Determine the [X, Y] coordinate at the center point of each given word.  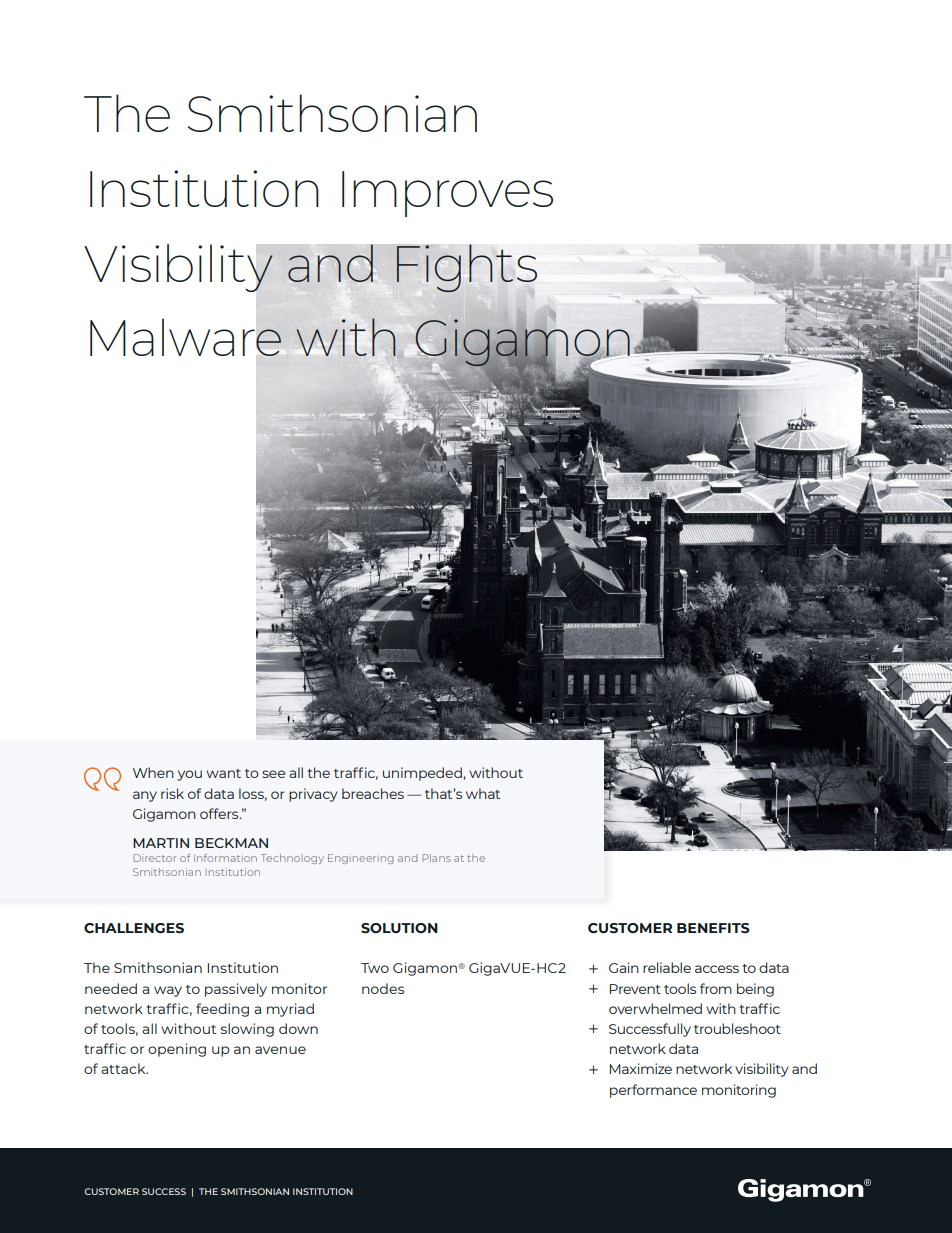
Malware [186, 337]
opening [177, 1050]
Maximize [641, 1068]
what [483, 793]
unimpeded [423, 774]
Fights [466, 269]
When [153, 772]
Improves [447, 194]
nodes [383, 988]
